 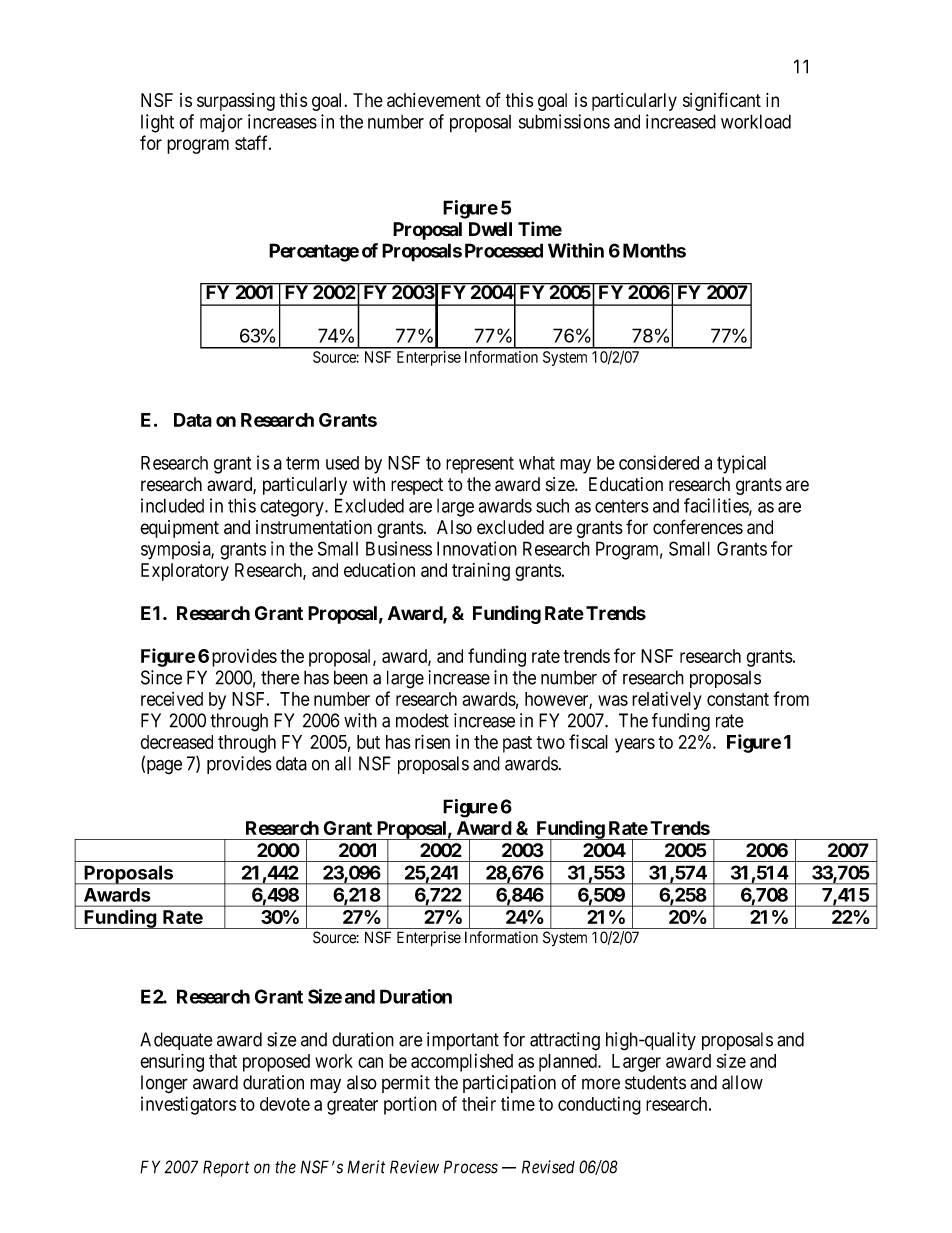 I want to click on represent, so click(x=480, y=465).
